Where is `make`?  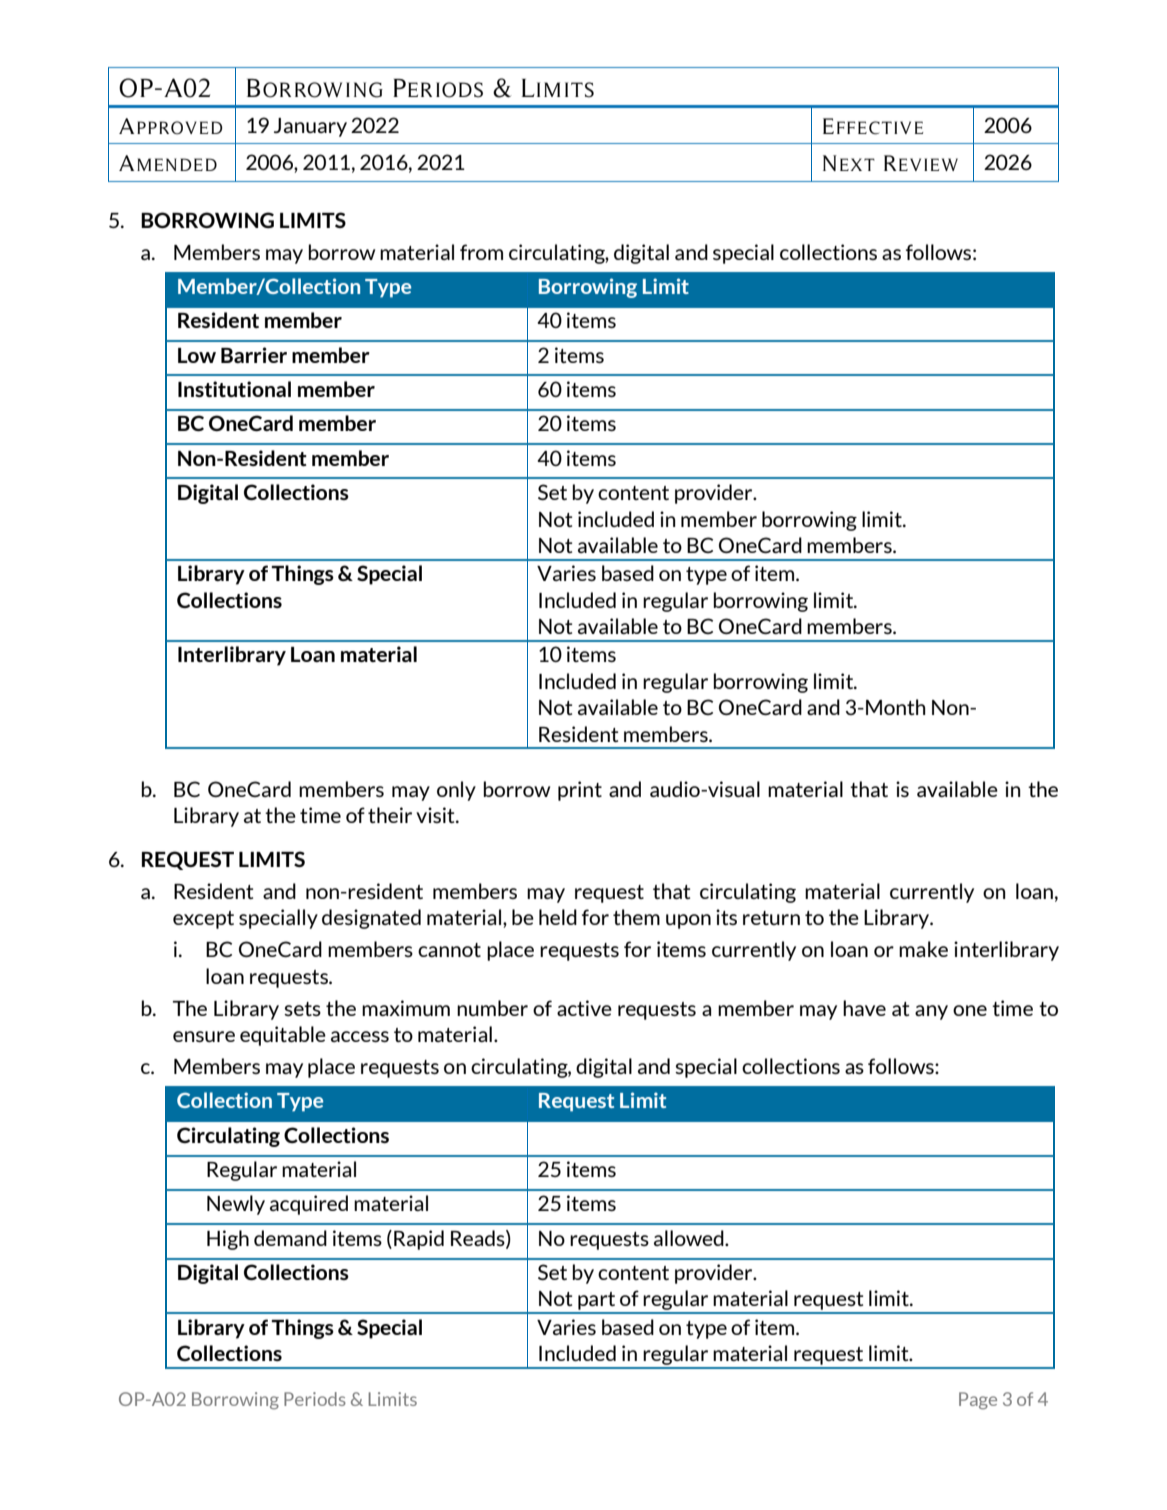
make is located at coordinates (923, 949).
